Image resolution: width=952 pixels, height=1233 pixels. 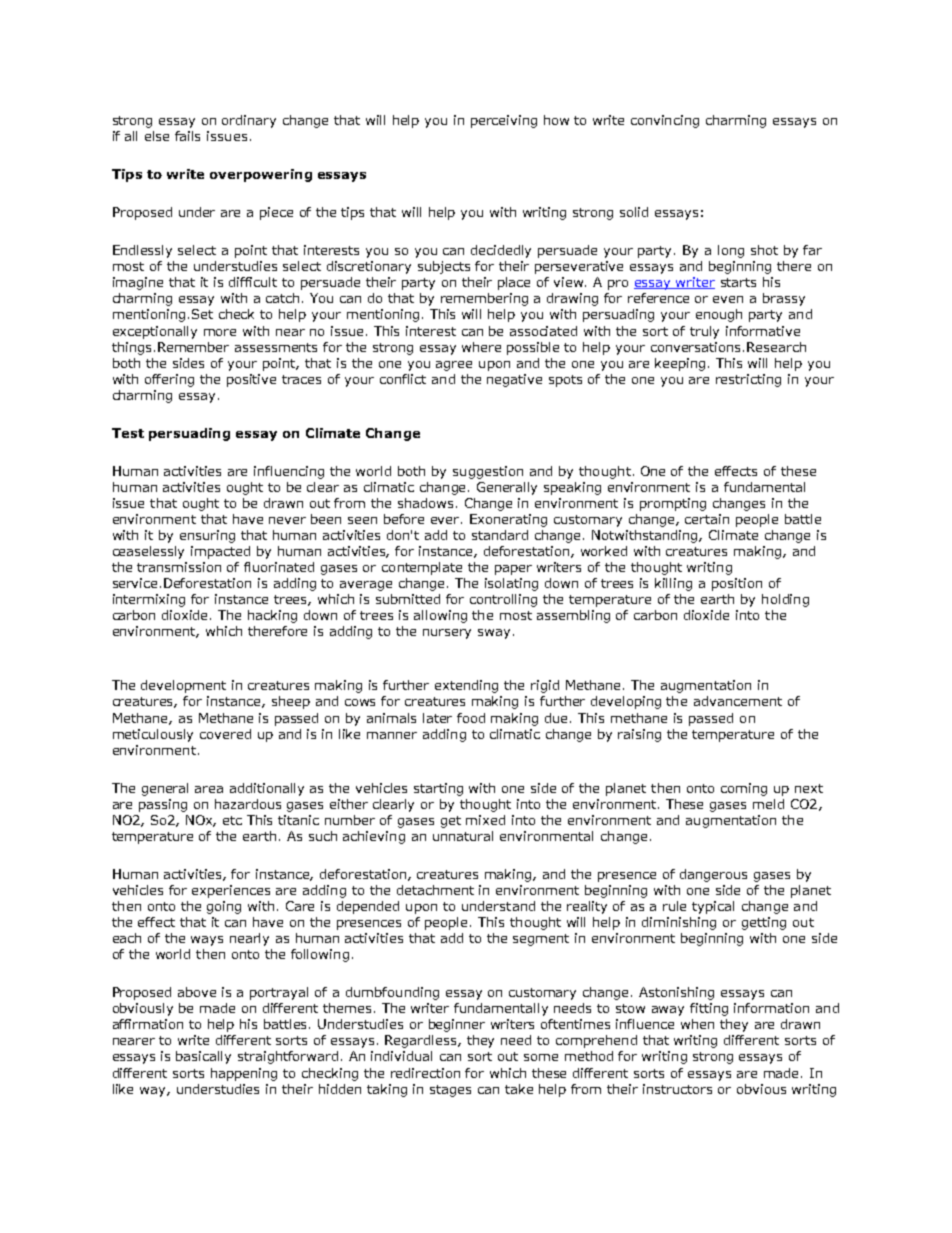 What do you see at coordinates (665, 121) in the screenshot?
I see `convincing` at bounding box center [665, 121].
